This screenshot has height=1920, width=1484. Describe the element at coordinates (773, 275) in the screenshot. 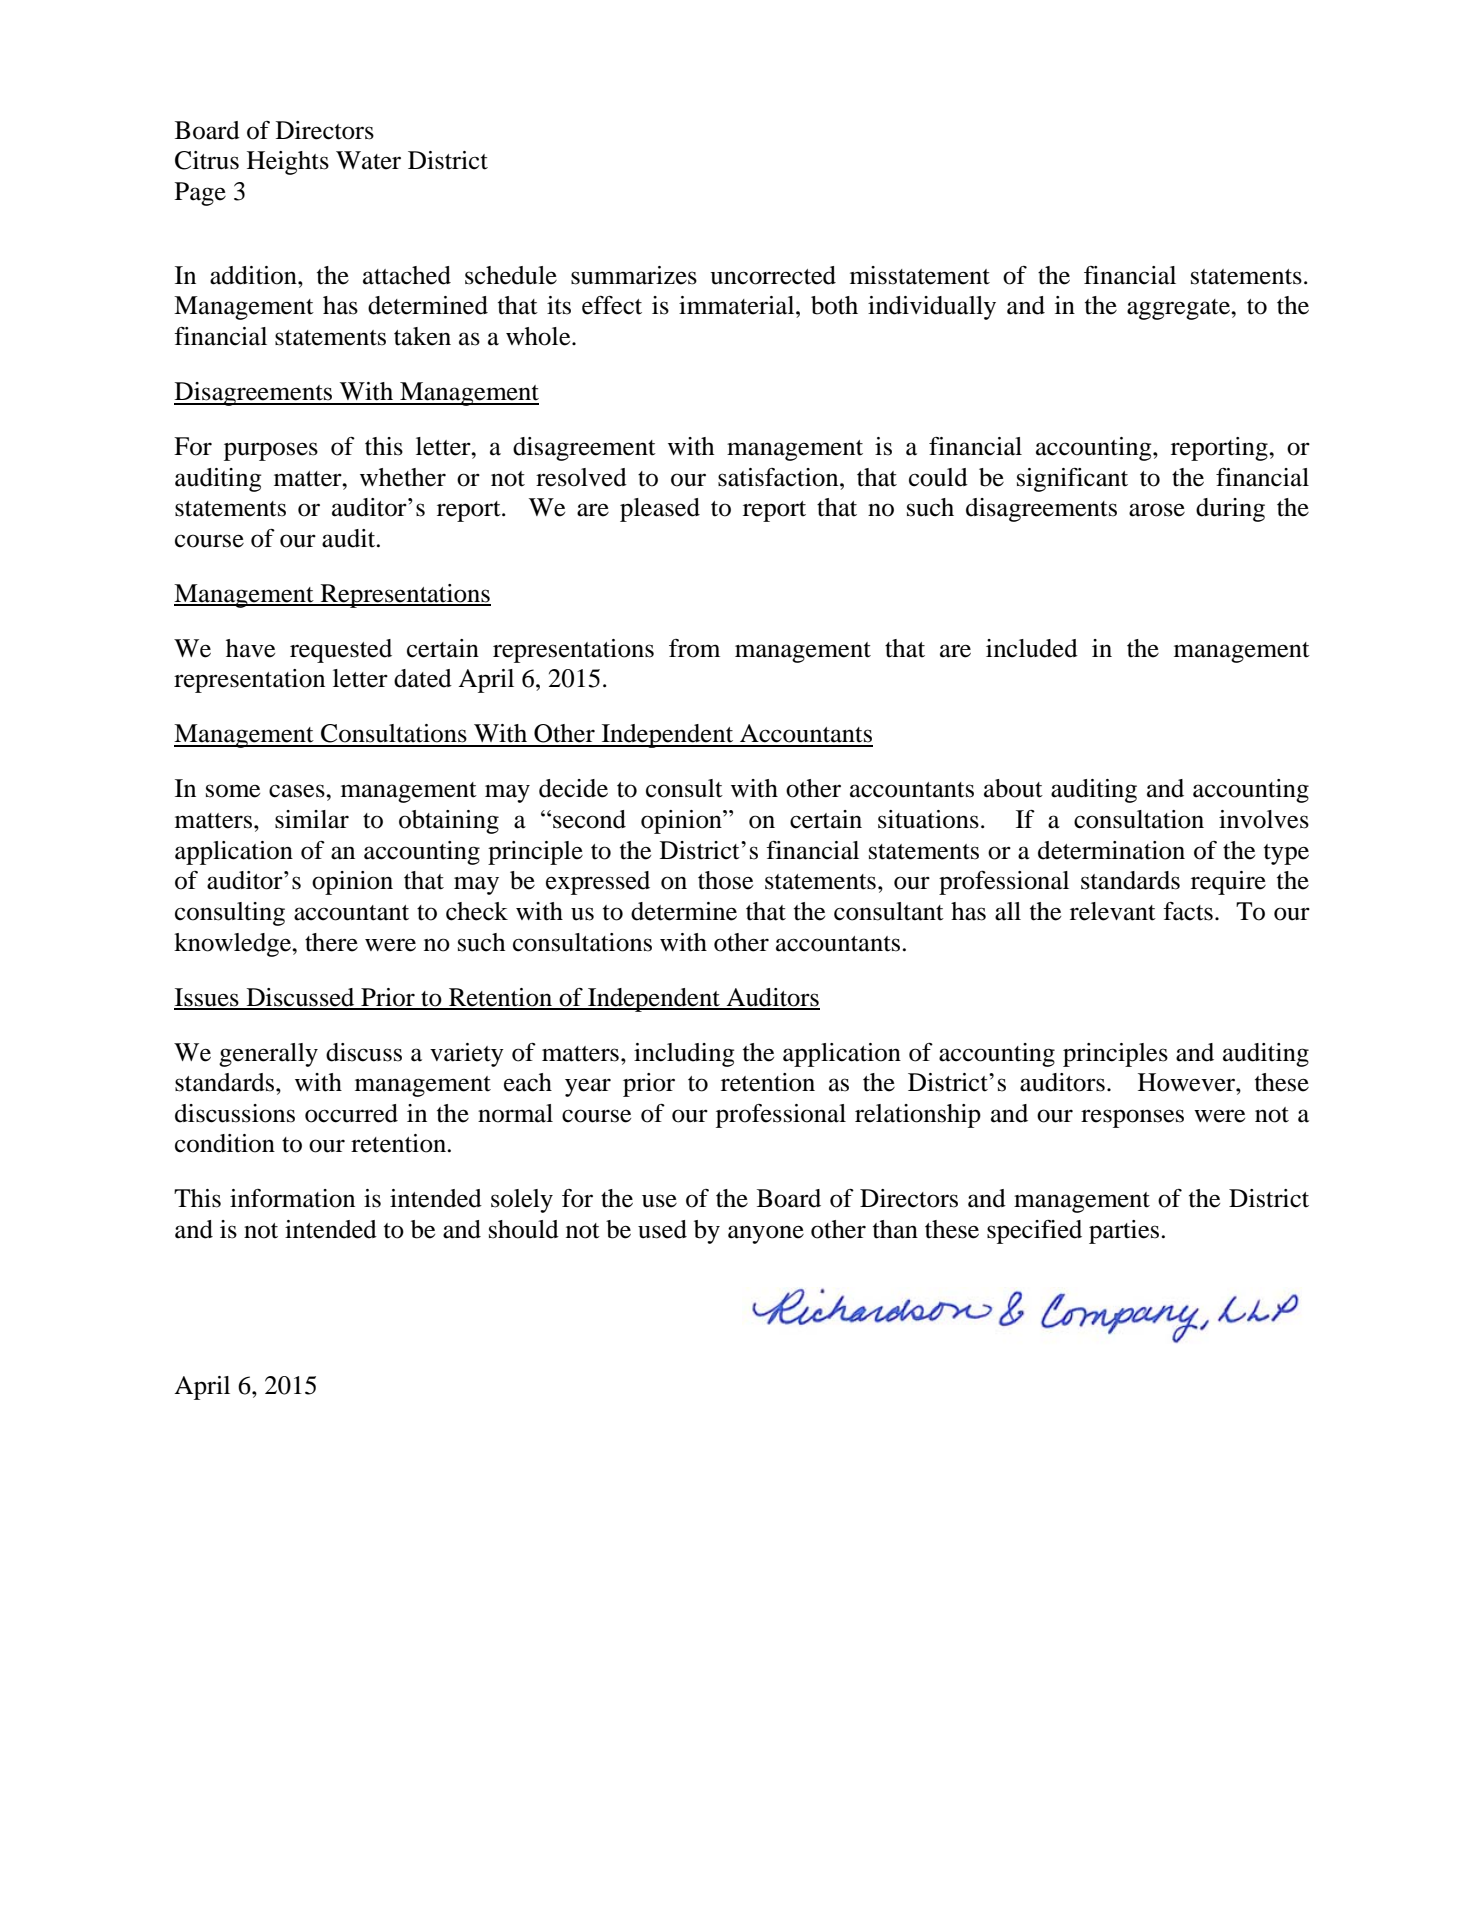

I see `uncorrected` at that location.
